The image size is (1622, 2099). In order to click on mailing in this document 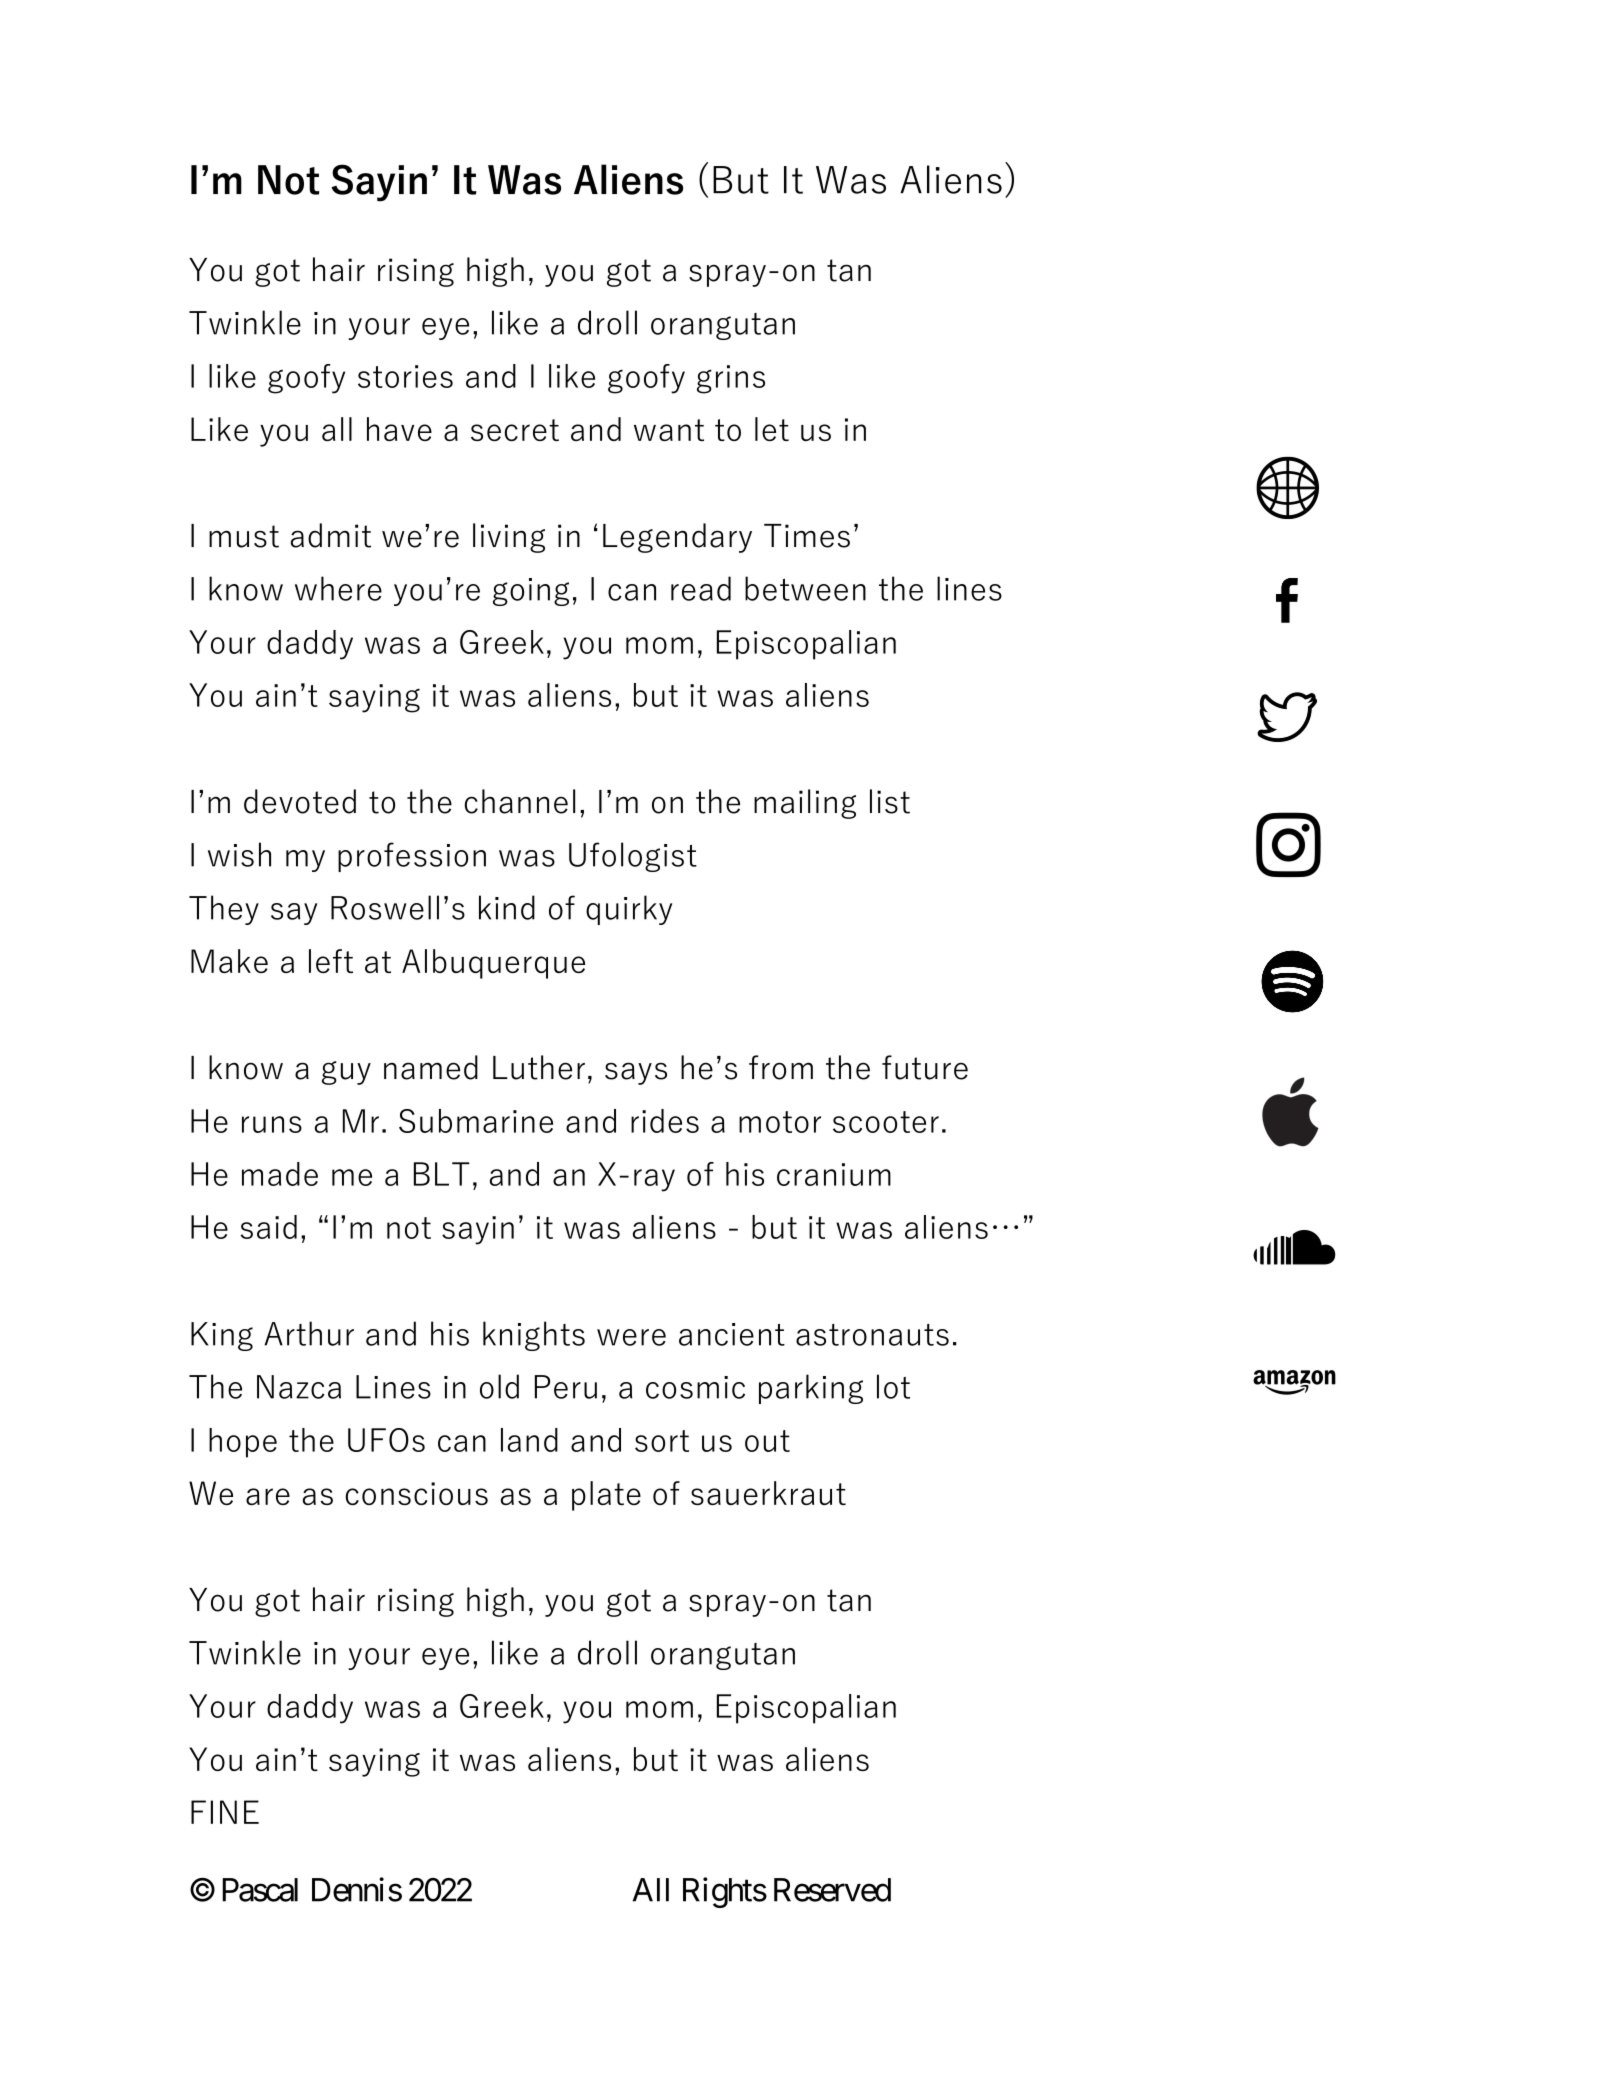, I will do `click(805, 804)`.
